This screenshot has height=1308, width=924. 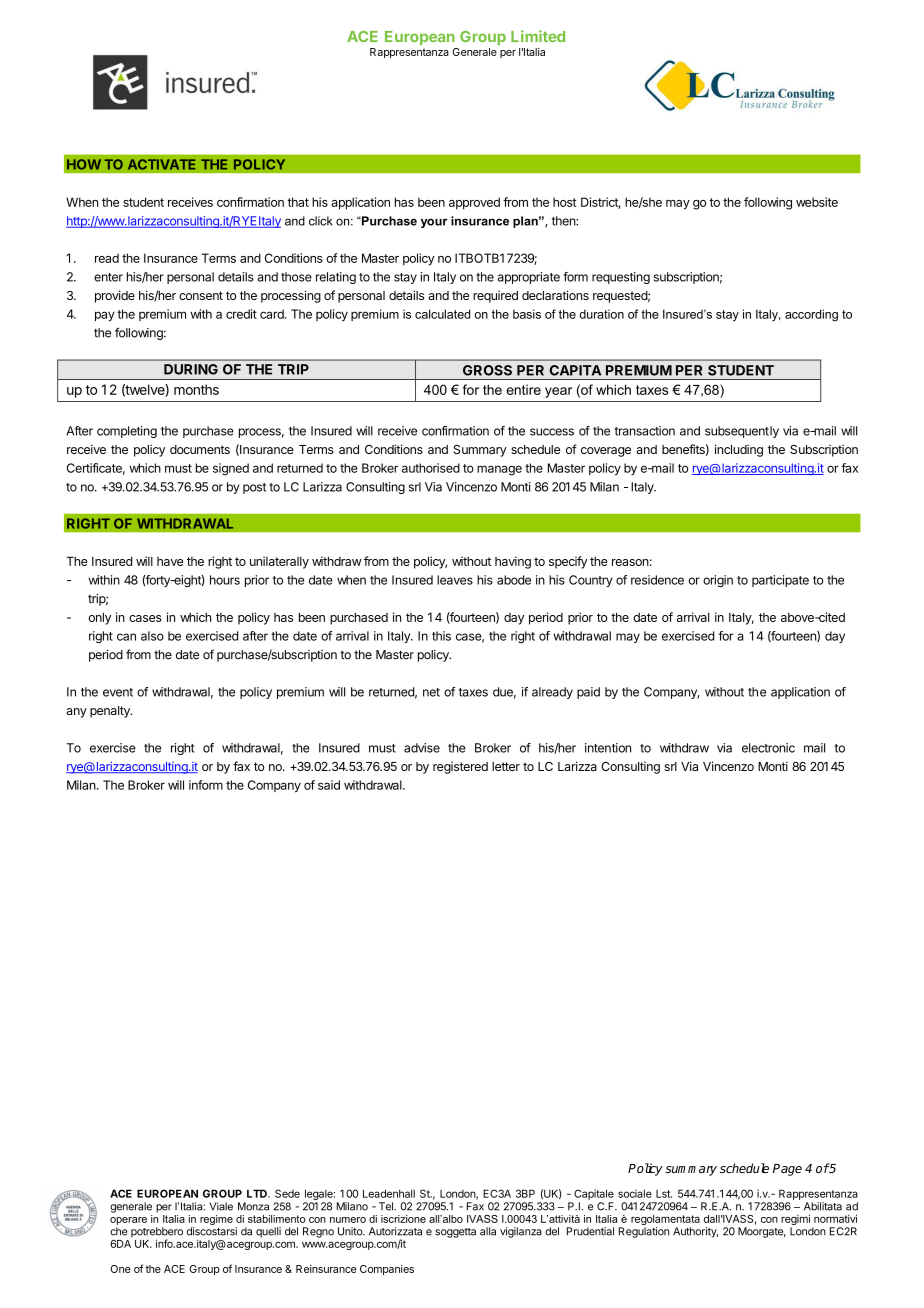 I want to click on website, so click(x=817, y=202).
